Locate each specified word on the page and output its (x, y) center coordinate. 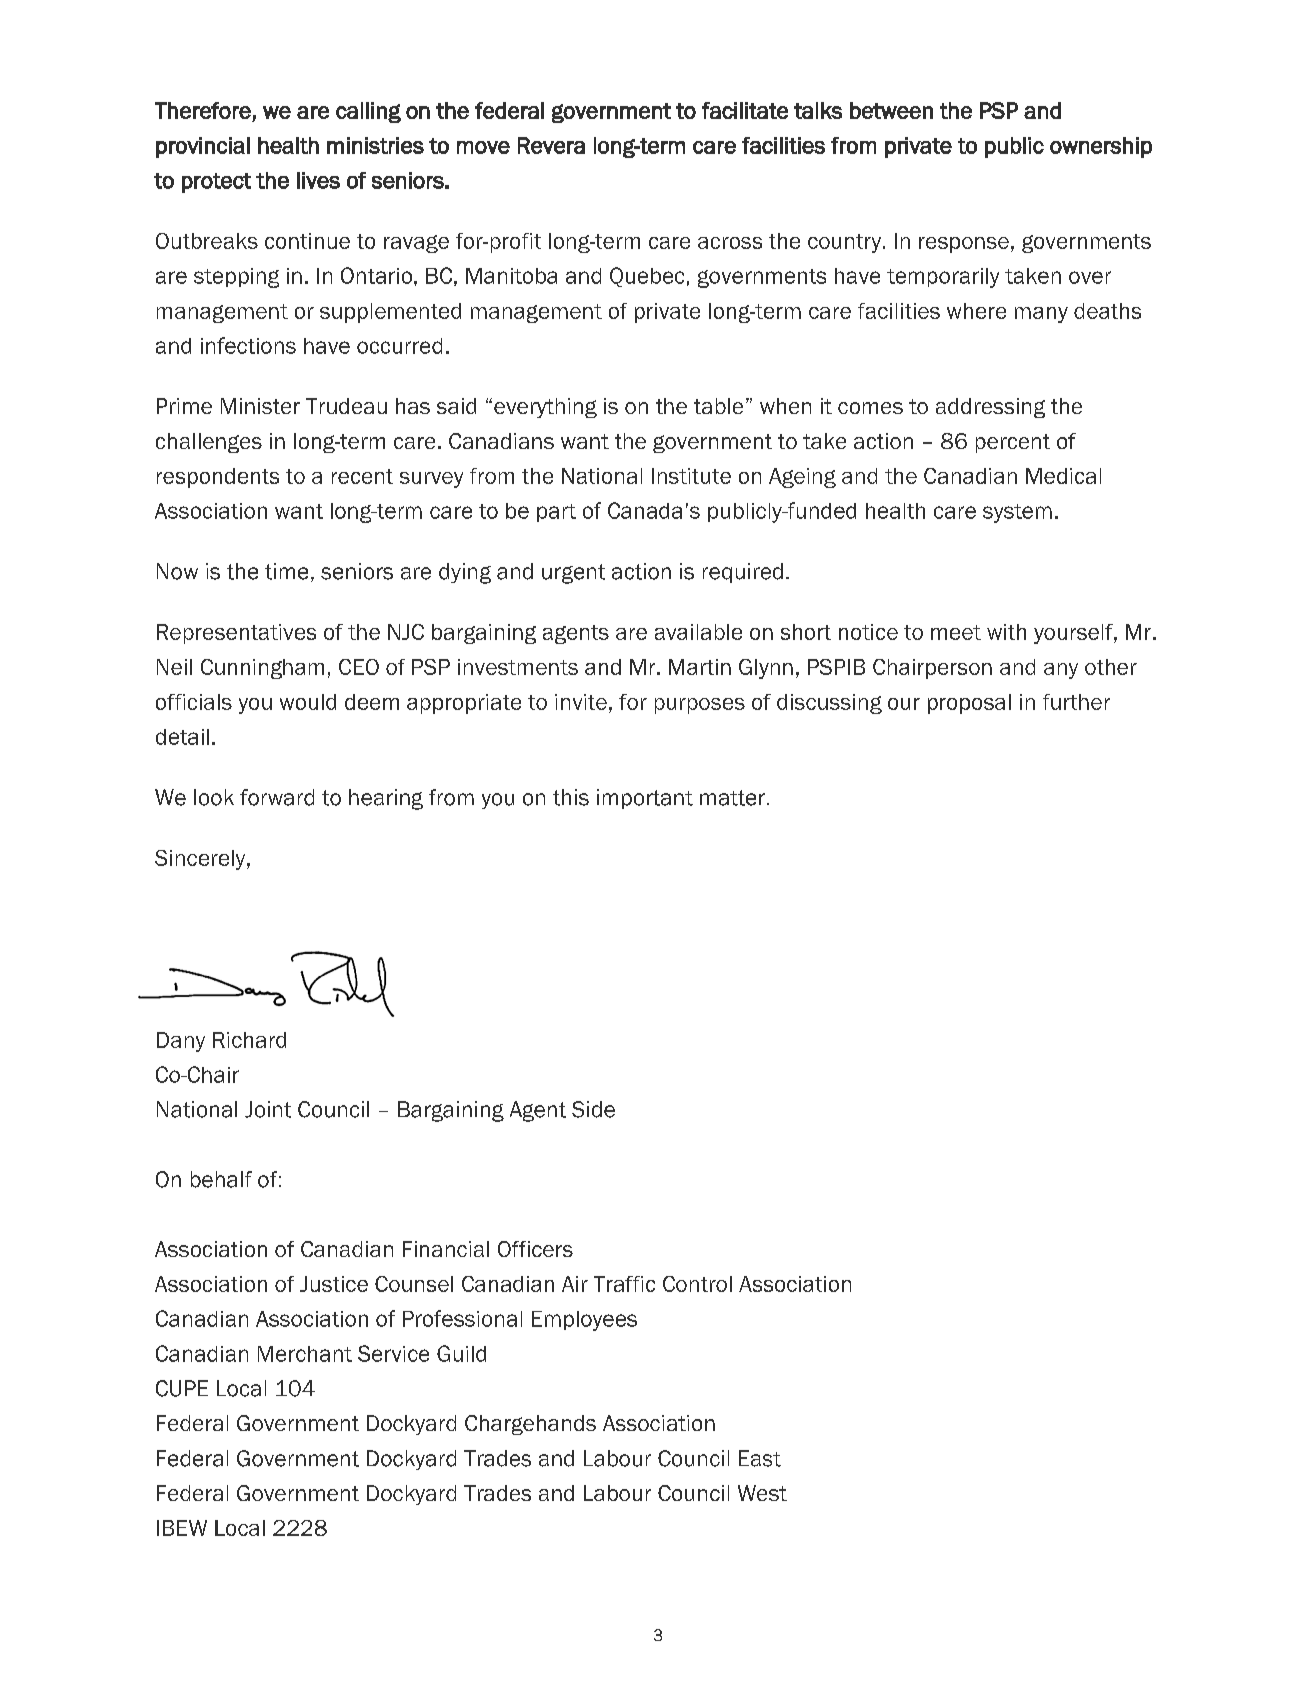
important (645, 799)
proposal (969, 704)
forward (277, 797)
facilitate (745, 110)
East (760, 1458)
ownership (1101, 147)
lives (318, 180)
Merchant (305, 1354)
